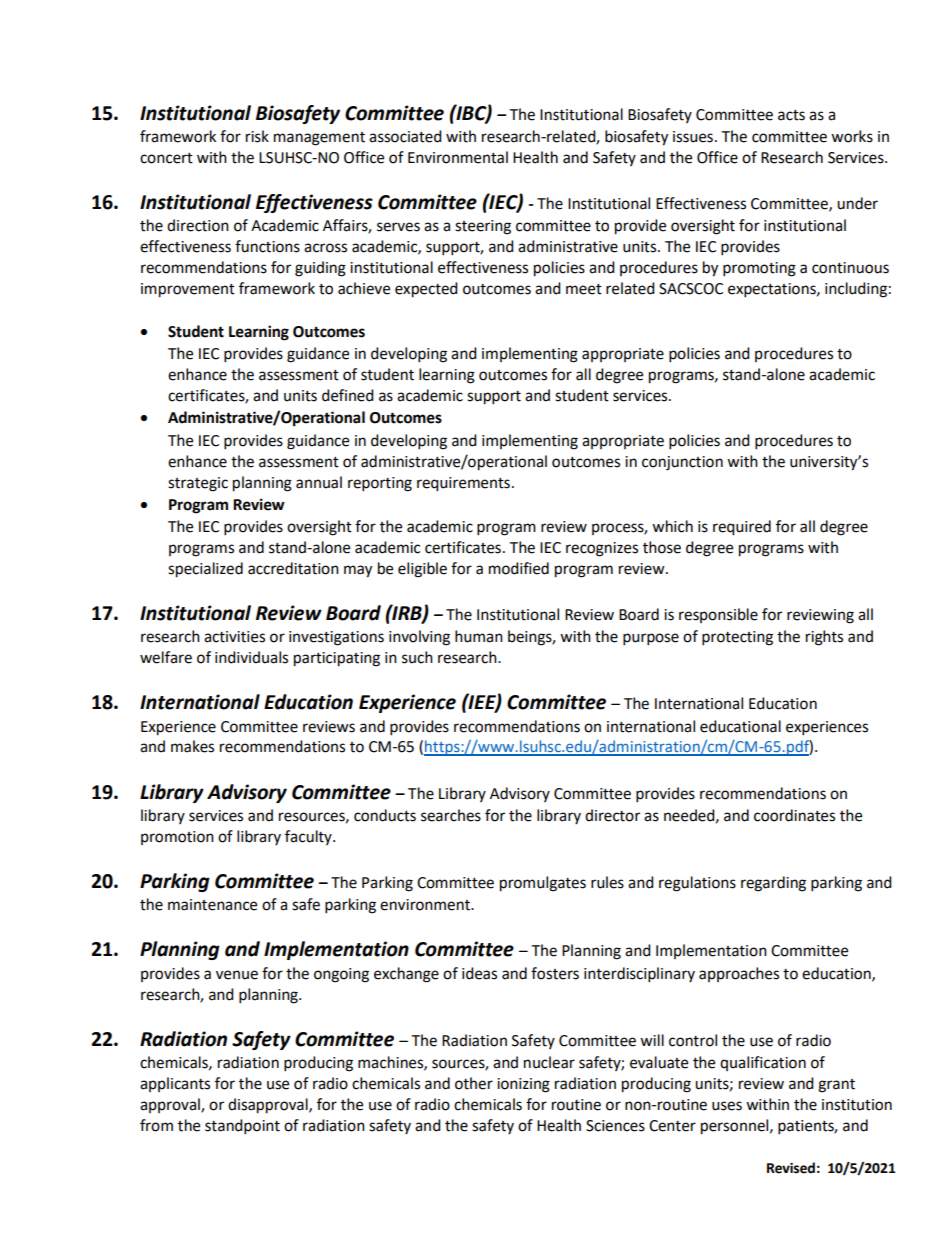  I want to click on associated, so click(405, 136).
